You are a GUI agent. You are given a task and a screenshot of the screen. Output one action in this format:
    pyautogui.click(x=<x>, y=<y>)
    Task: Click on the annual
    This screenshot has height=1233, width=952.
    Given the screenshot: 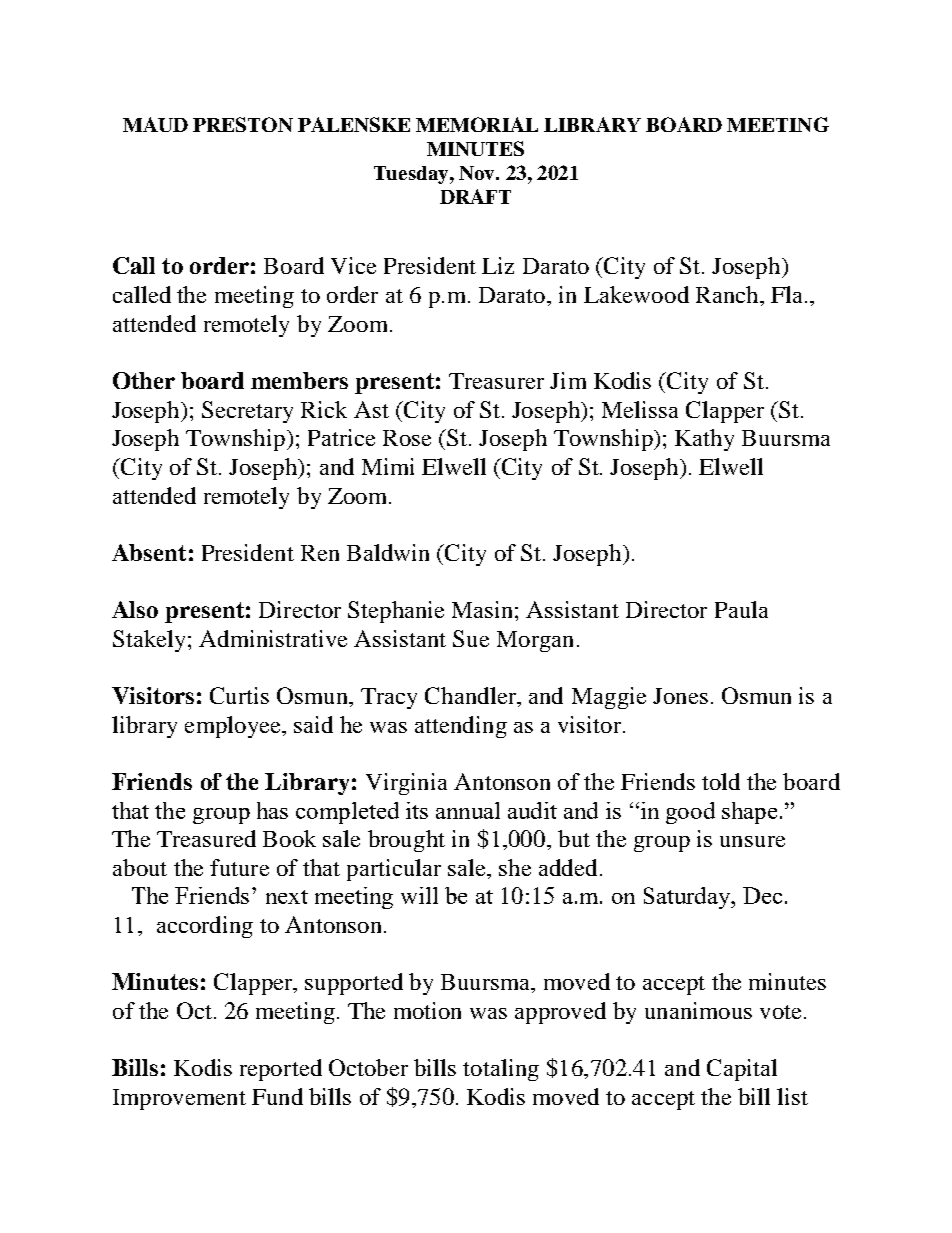 What is the action you would take?
    pyautogui.click(x=468, y=810)
